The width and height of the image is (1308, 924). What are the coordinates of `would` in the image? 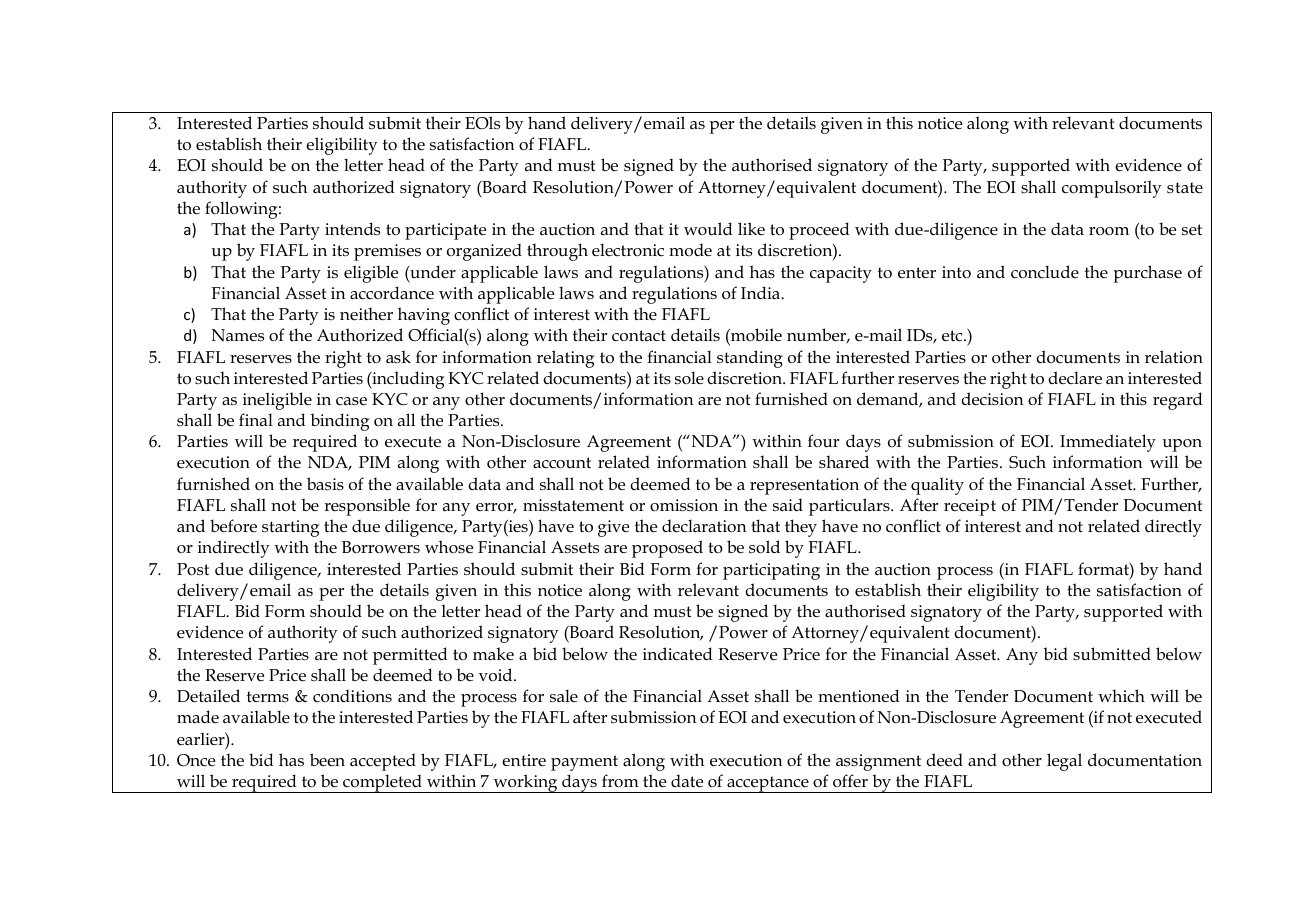 It's located at (708, 229).
